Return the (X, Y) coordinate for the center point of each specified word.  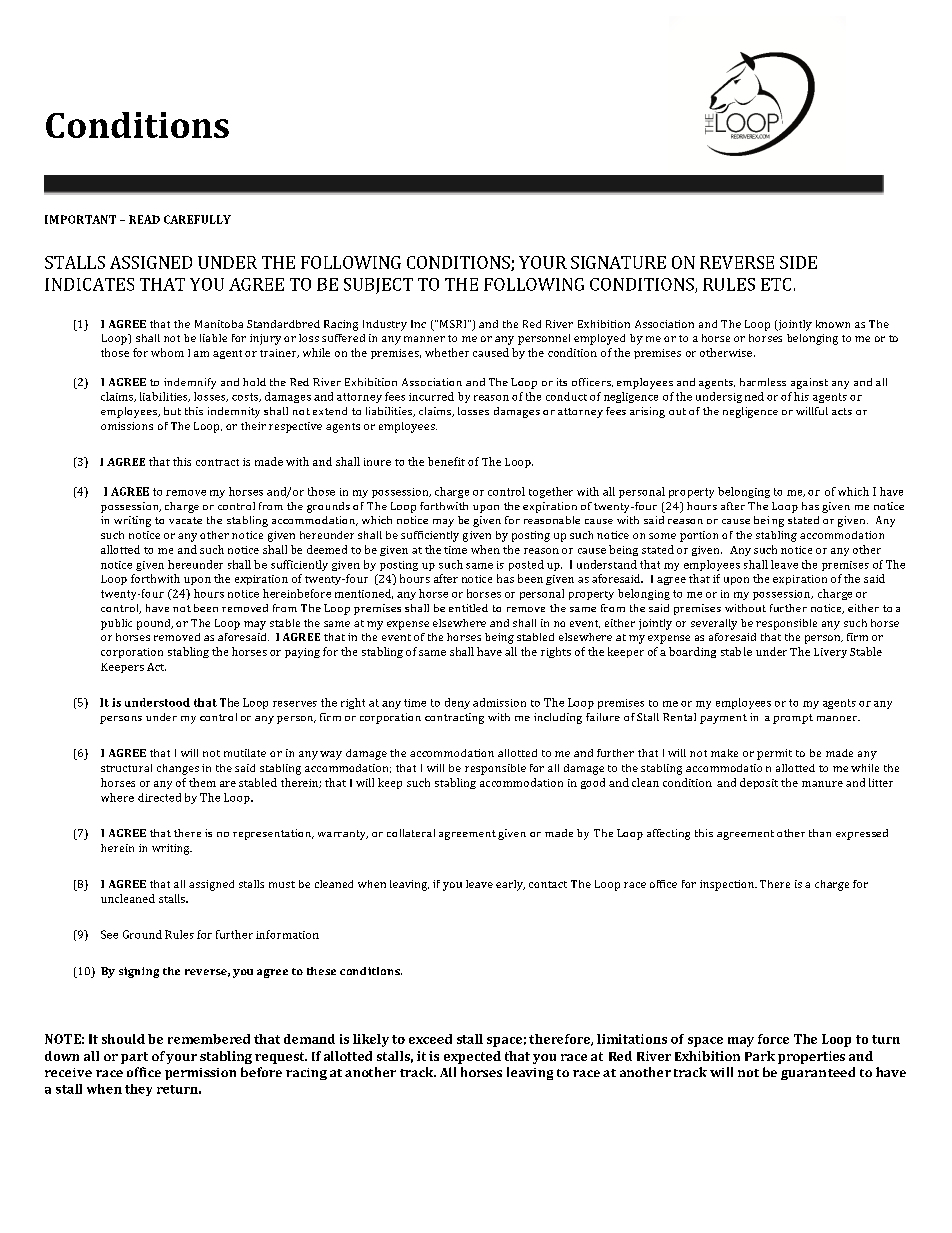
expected (472, 1057)
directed (159, 797)
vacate (185, 520)
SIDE (798, 262)
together (551, 492)
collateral (411, 833)
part (134, 1058)
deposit (759, 783)
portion (699, 536)
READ (144, 219)
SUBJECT (378, 286)
